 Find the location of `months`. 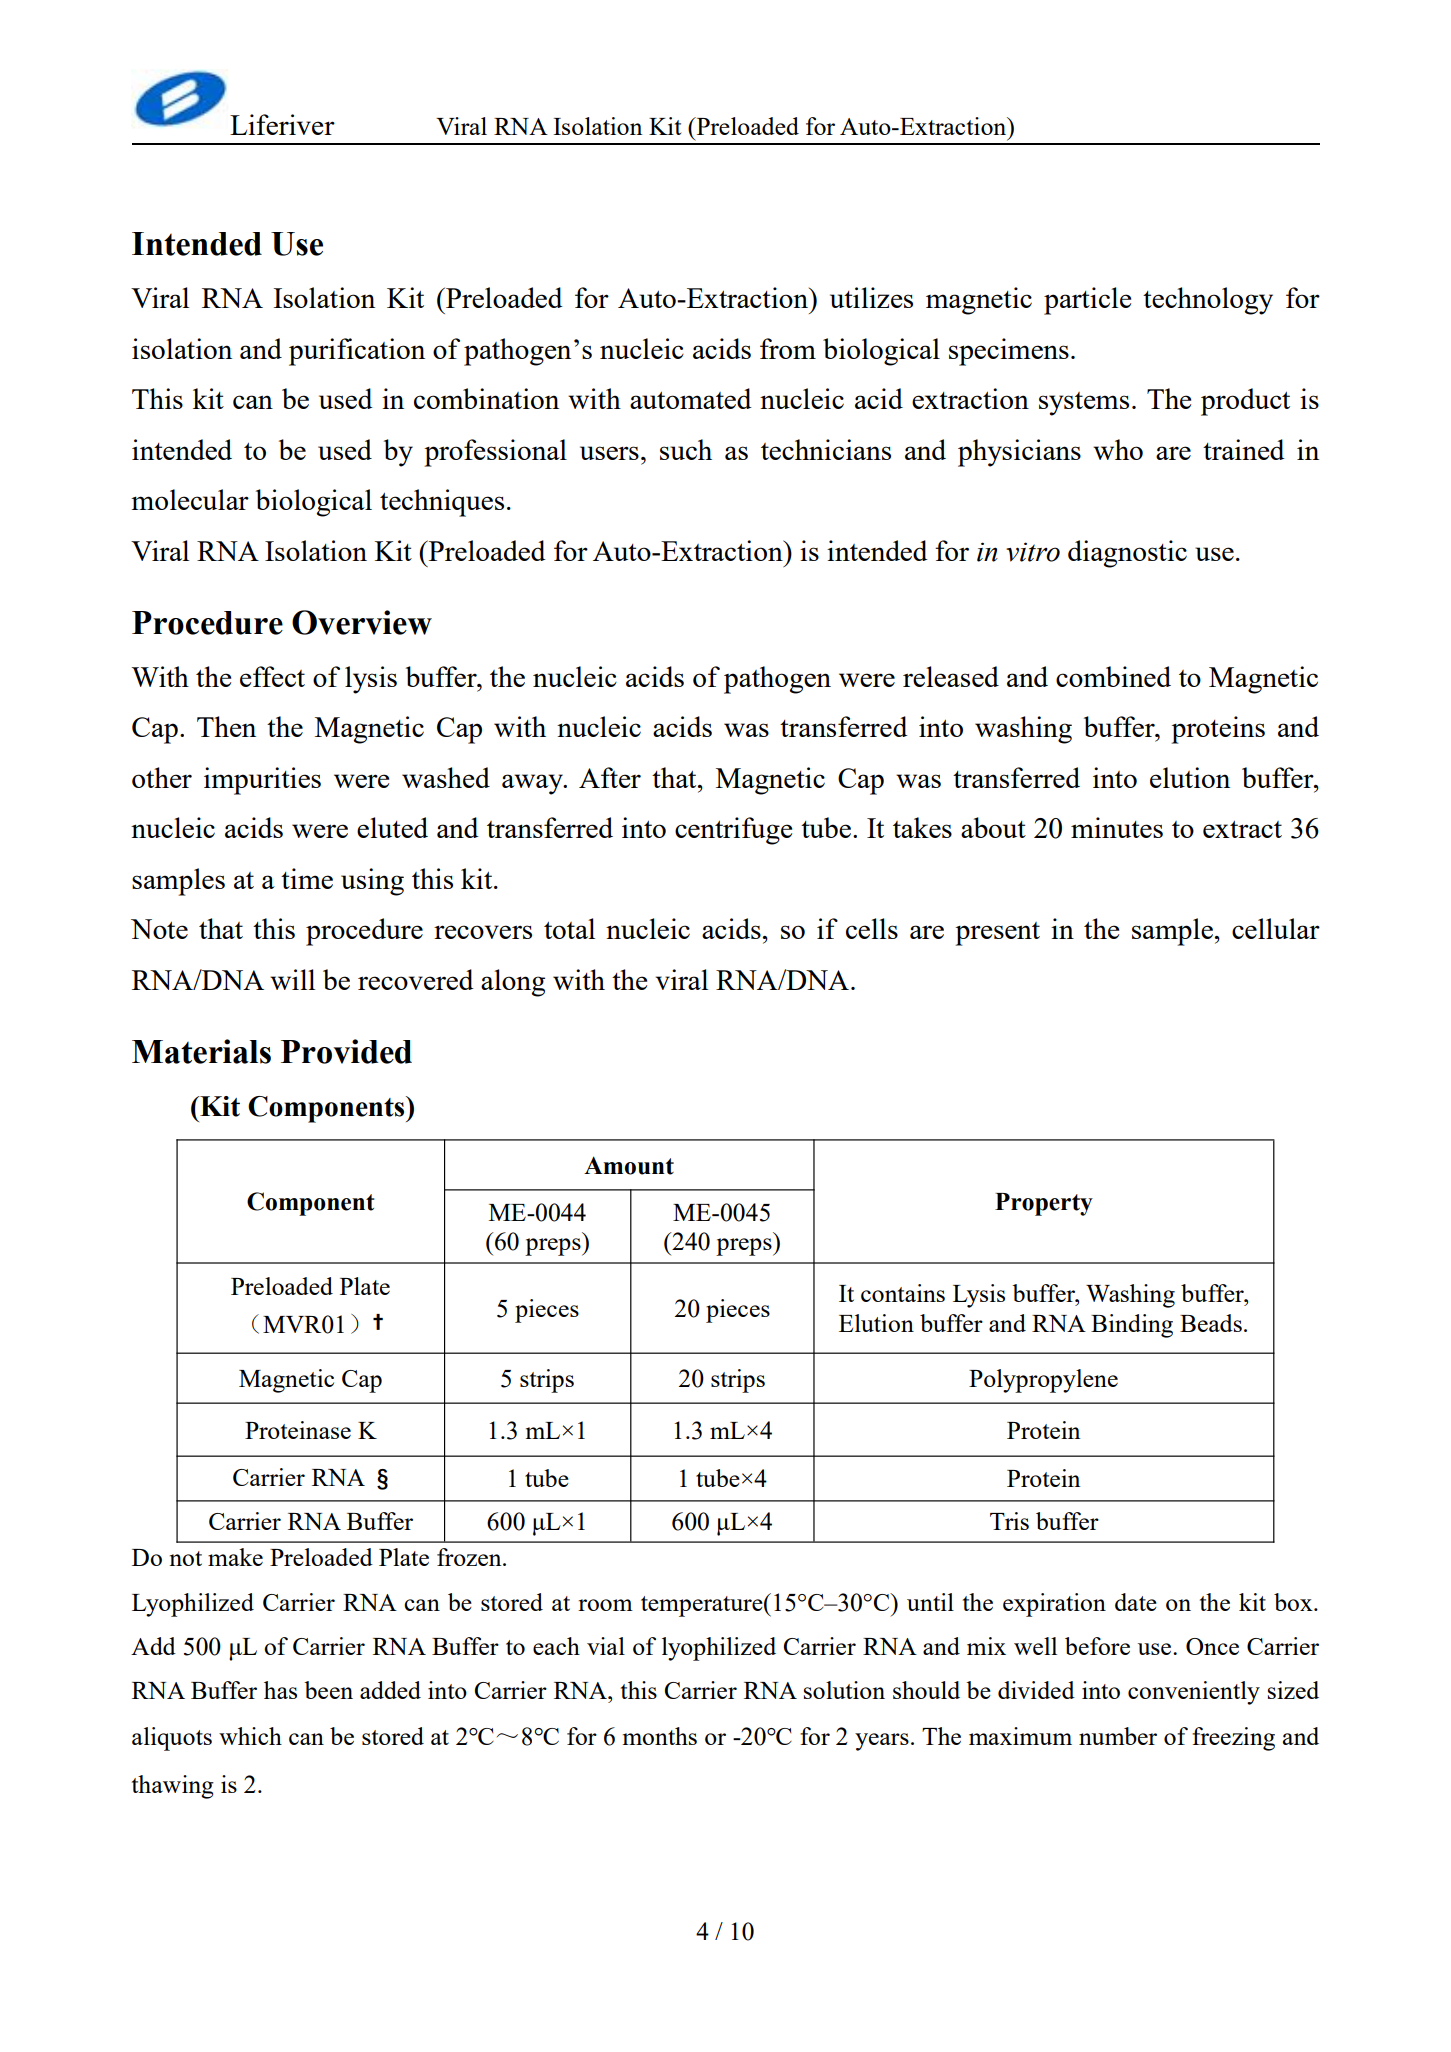

months is located at coordinates (660, 1736).
